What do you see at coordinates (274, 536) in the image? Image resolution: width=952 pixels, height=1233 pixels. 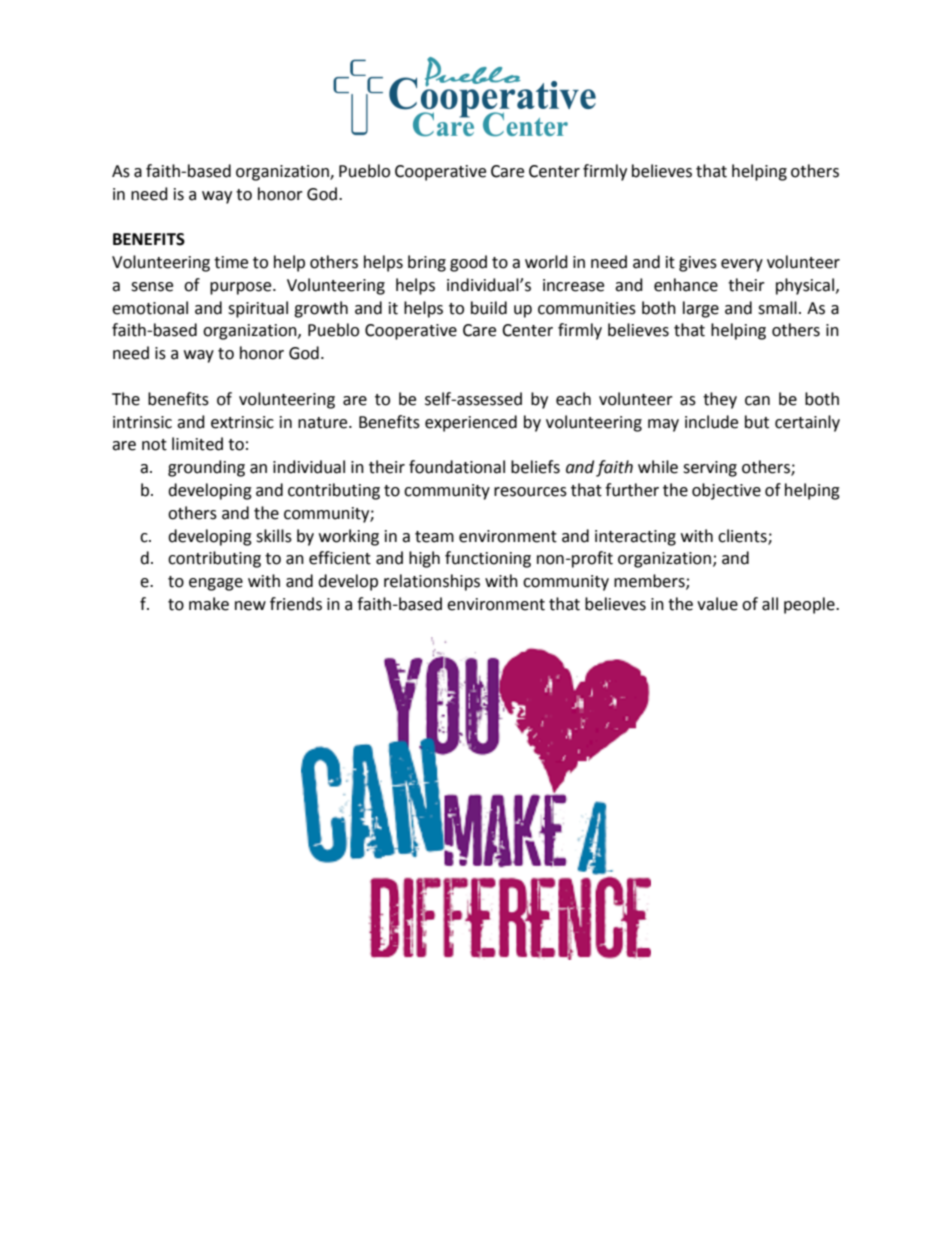 I see `skills` at bounding box center [274, 536].
